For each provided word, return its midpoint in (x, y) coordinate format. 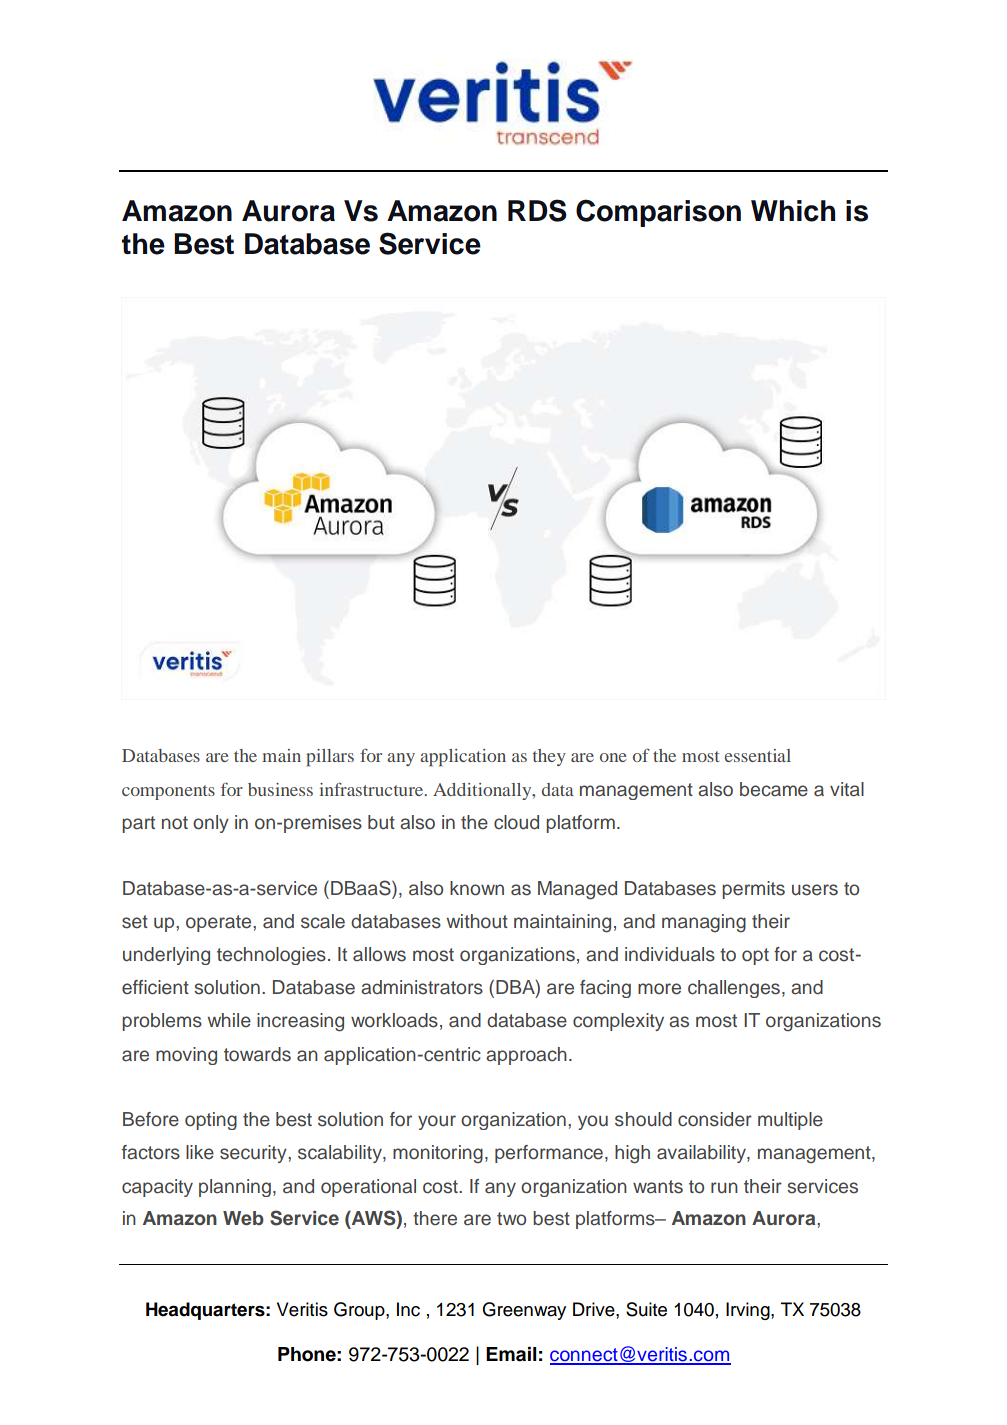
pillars (330, 757)
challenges (734, 989)
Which (793, 211)
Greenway (524, 1311)
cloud (516, 822)
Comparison (658, 213)
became (774, 789)
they (549, 757)
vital (847, 789)
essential (758, 755)
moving (186, 1056)
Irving (749, 1311)
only (211, 824)
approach (526, 1056)
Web (243, 1218)
